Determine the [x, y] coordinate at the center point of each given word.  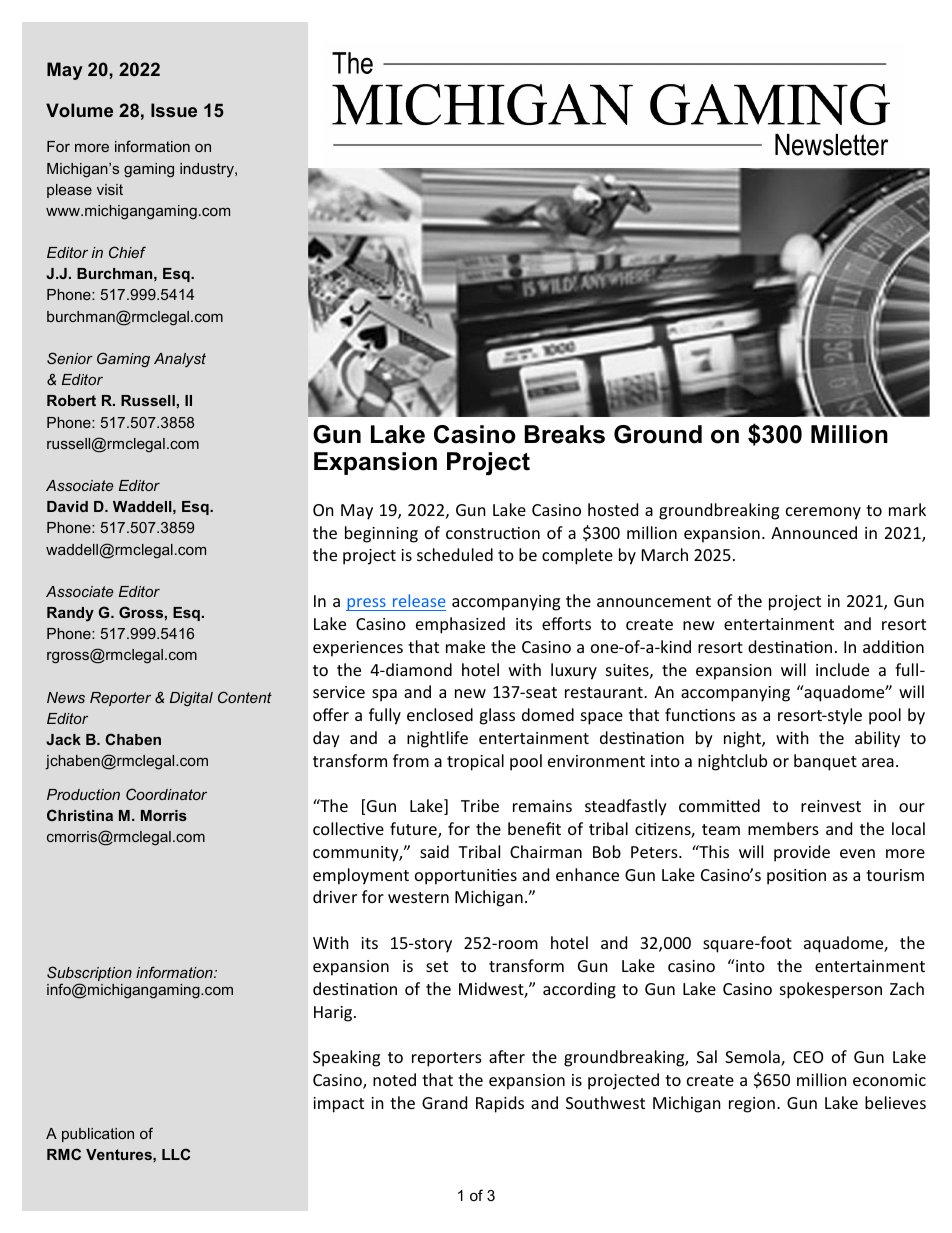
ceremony [823, 513]
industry [208, 170]
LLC [176, 1154]
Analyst [180, 360]
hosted [613, 509]
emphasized [460, 625]
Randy [70, 614]
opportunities [466, 877]
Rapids [500, 1104]
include [842, 669]
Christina [80, 815]
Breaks [565, 434]
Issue [174, 110]
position [796, 877]
